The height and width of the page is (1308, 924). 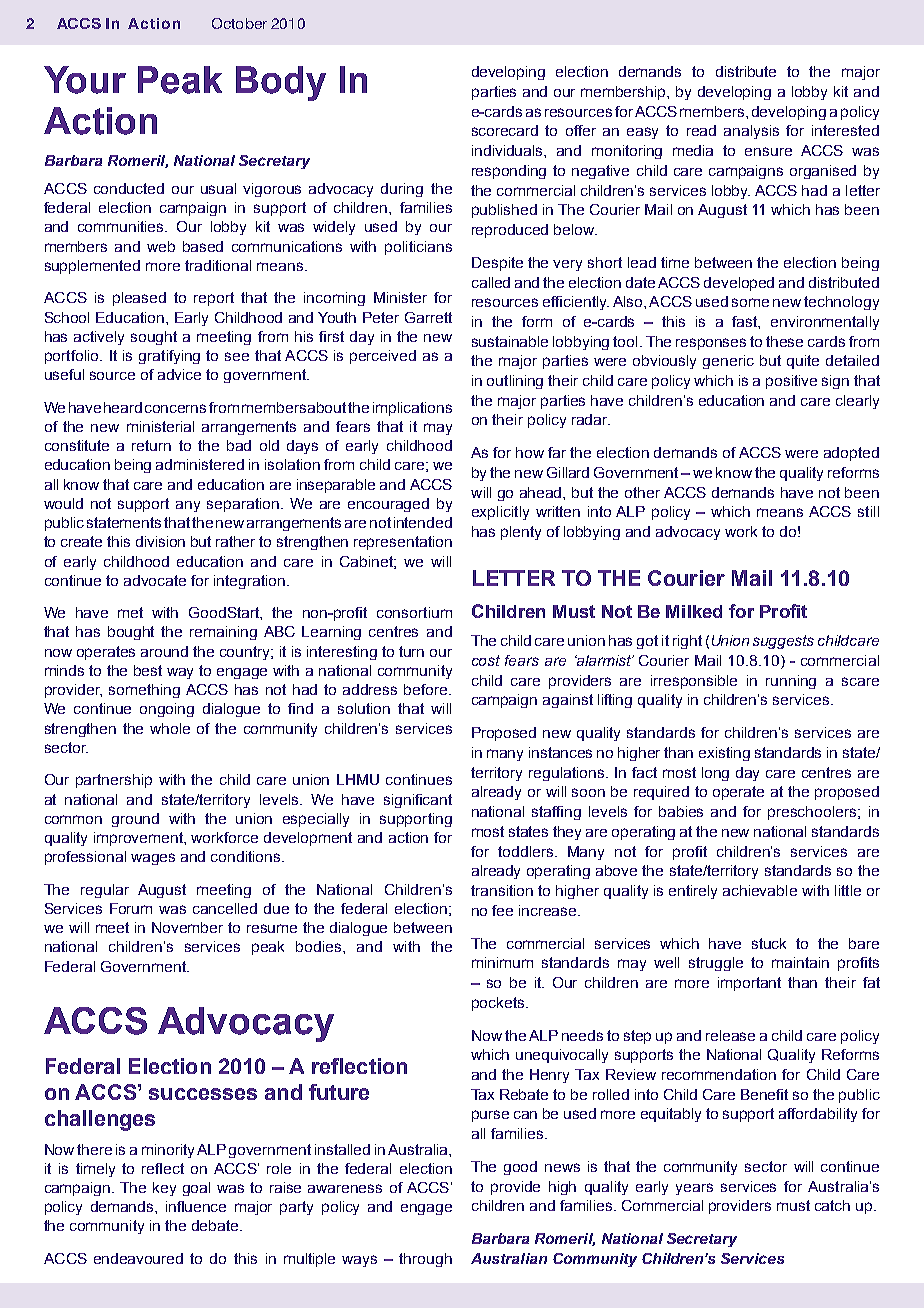 I want to click on around, so click(x=164, y=651).
